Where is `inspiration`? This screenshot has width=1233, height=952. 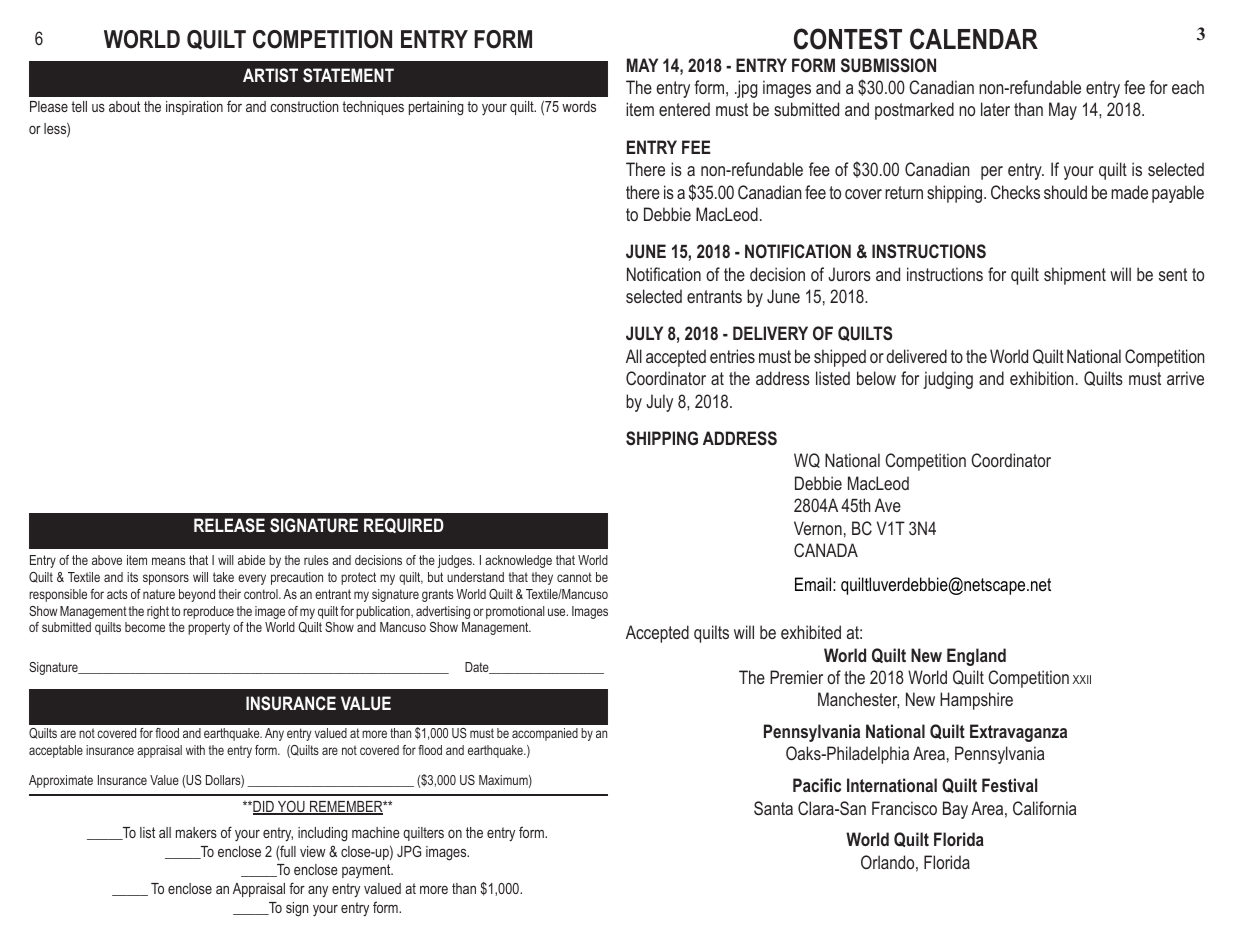 inspiration is located at coordinates (194, 108).
